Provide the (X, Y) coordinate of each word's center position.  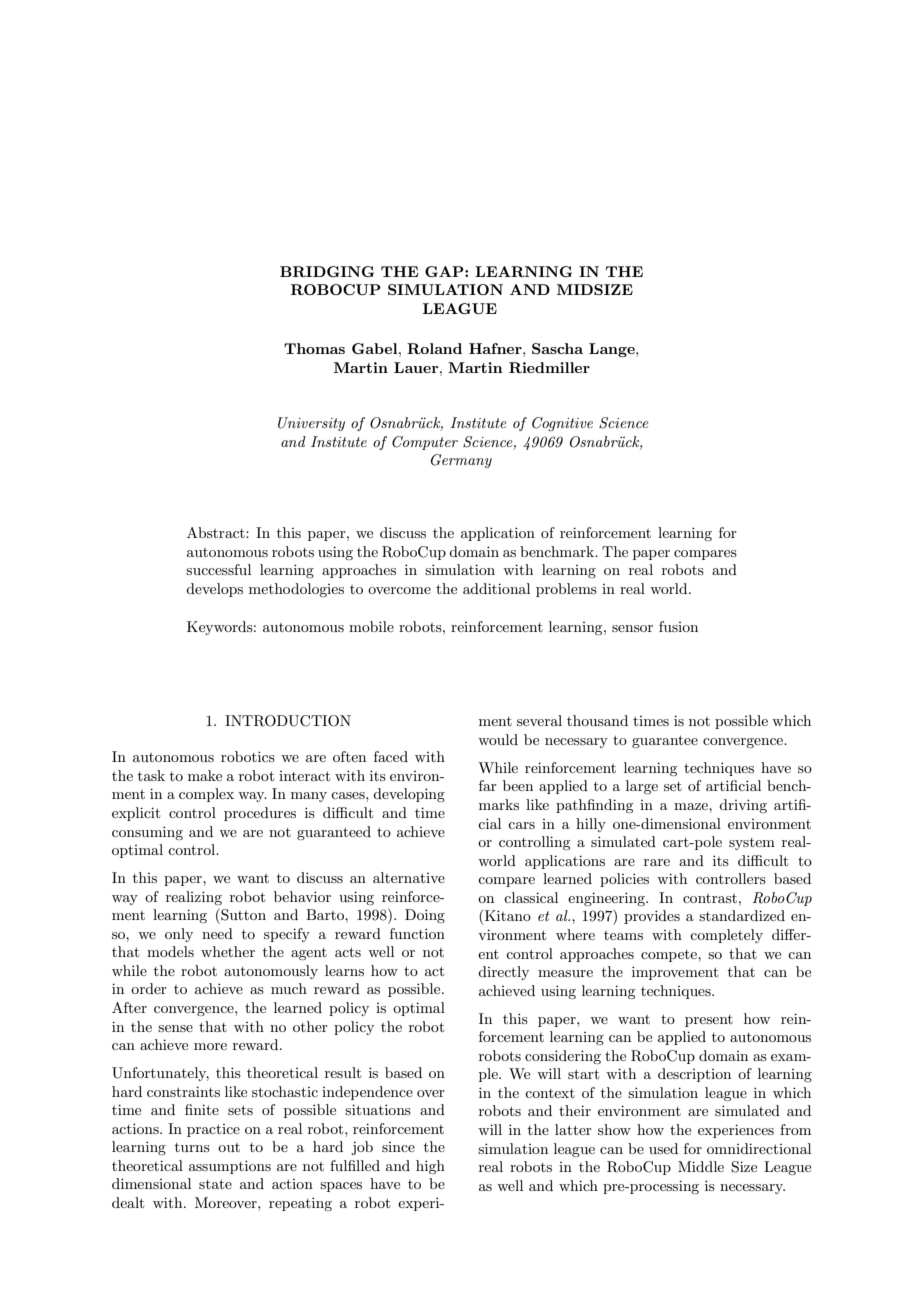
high (430, 1167)
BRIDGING (327, 271)
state (215, 1184)
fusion (678, 626)
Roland (434, 348)
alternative (409, 877)
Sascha (557, 348)
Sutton (242, 914)
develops (214, 590)
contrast (710, 898)
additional (496, 588)
